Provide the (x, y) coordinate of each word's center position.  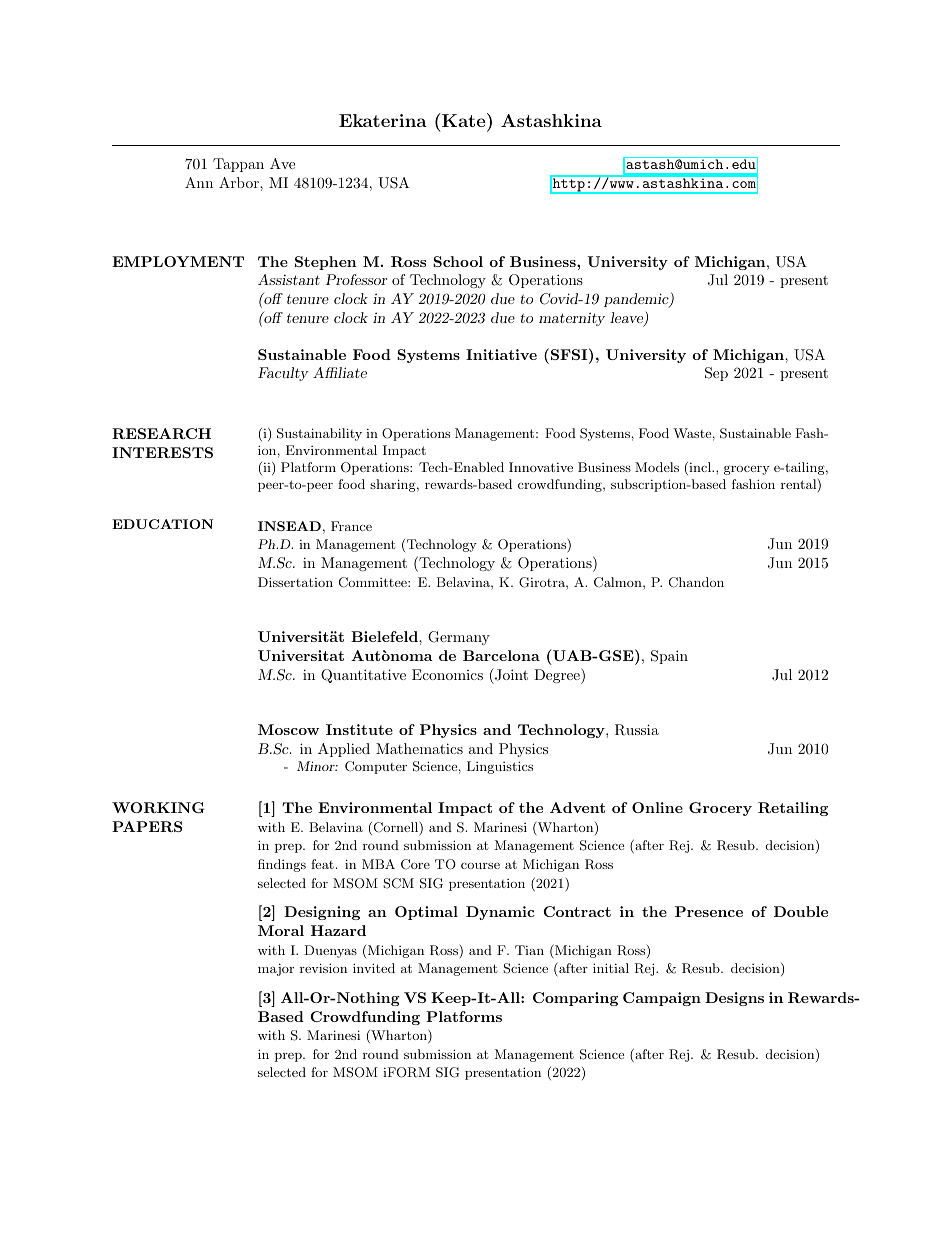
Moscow (288, 729)
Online (657, 807)
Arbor (240, 182)
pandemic (637, 300)
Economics (447, 674)
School (458, 261)
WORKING (158, 807)
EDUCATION (162, 524)
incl (700, 468)
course (480, 865)
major (276, 970)
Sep (716, 374)
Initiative (501, 354)
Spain (669, 657)
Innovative (541, 467)
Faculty (283, 374)
